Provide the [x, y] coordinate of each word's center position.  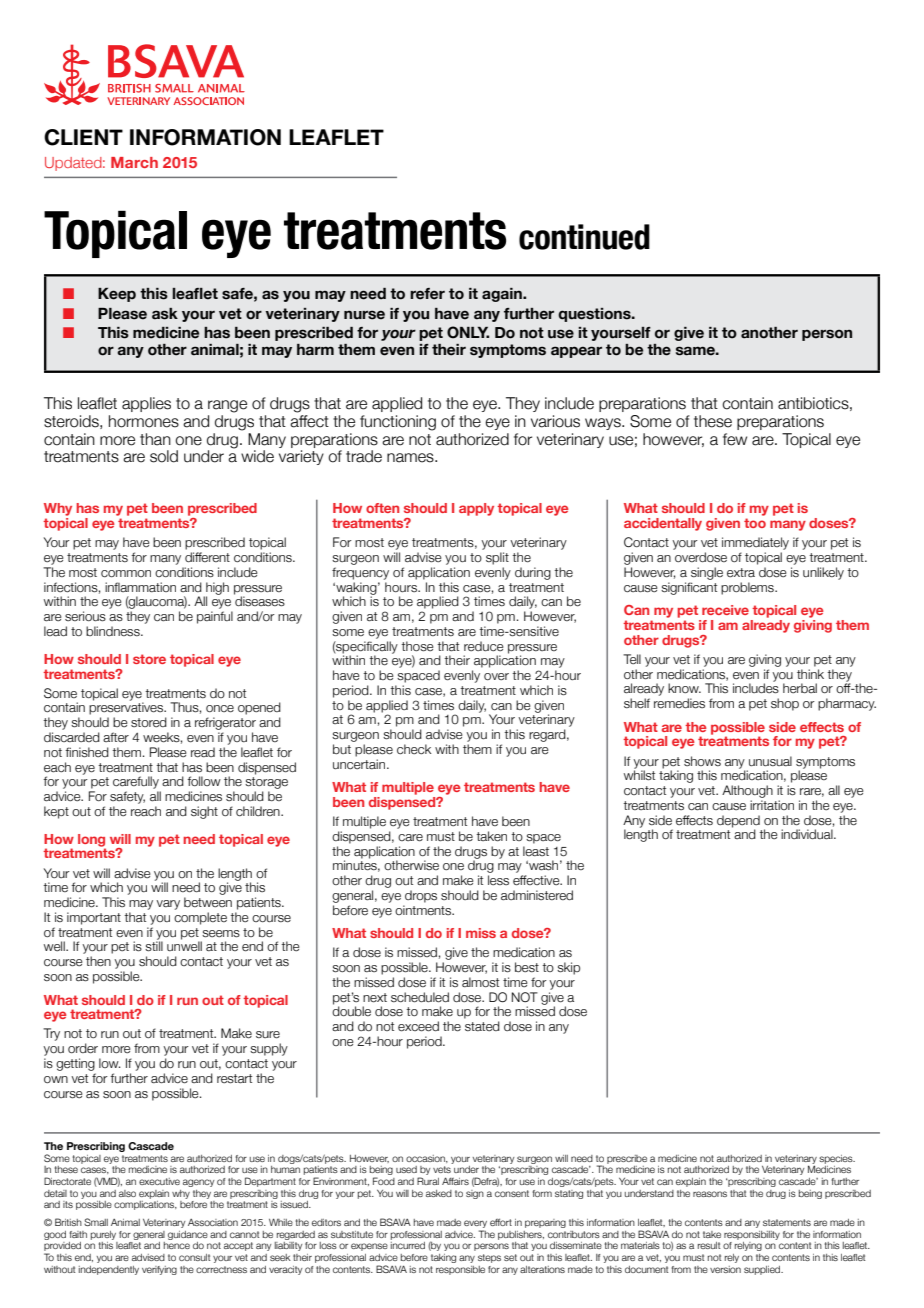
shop [785, 704]
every [475, 1225]
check [414, 749]
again [503, 295]
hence [176, 1245]
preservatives [127, 708]
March [134, 162]
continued [584, 237]
